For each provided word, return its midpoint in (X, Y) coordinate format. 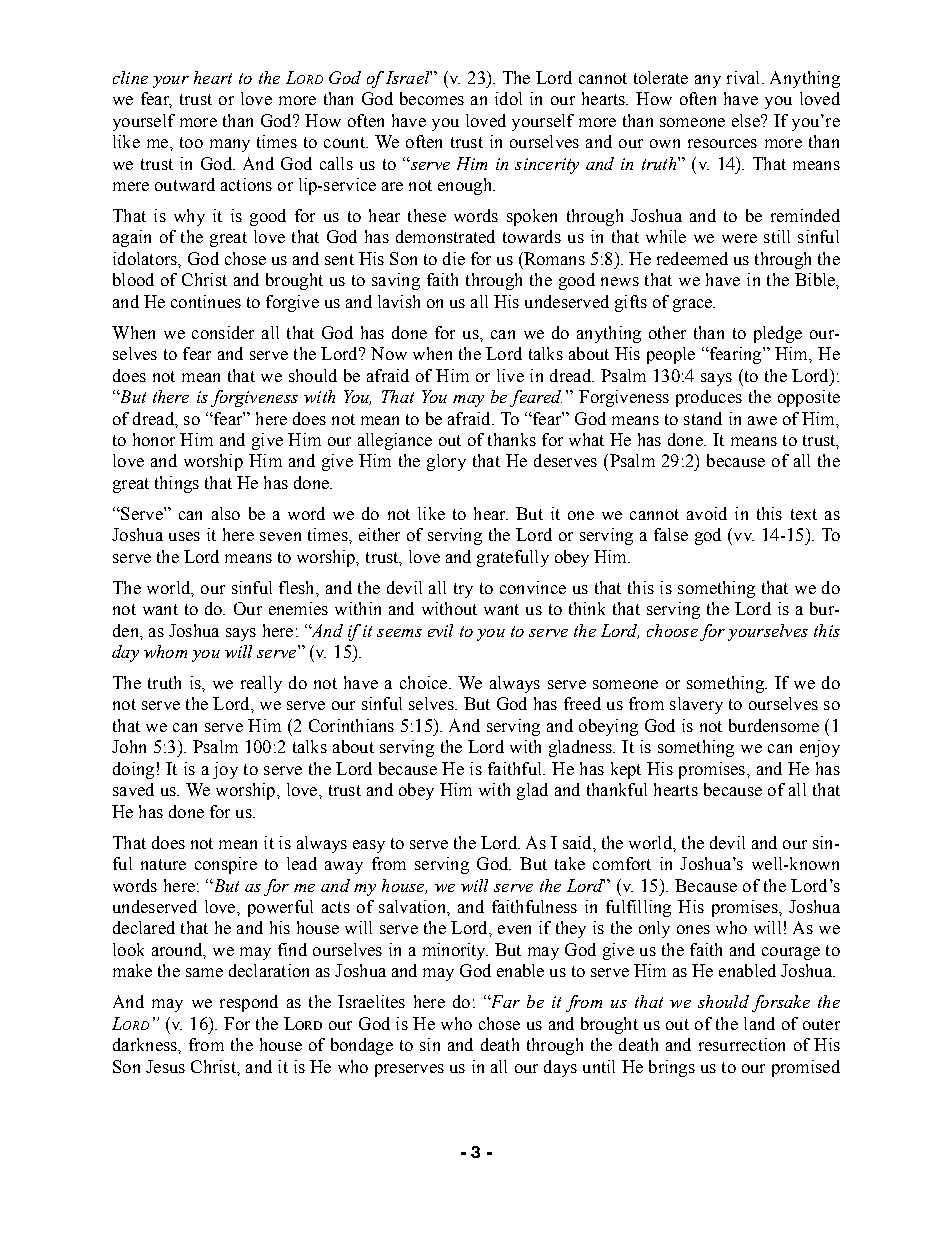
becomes (432, 98)
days (560, 1068)
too (191, 142)
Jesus (165, 1066)
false (671, 534)
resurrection (742, 1044)
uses (184, 536)
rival (745, 77)
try (463, 590)
